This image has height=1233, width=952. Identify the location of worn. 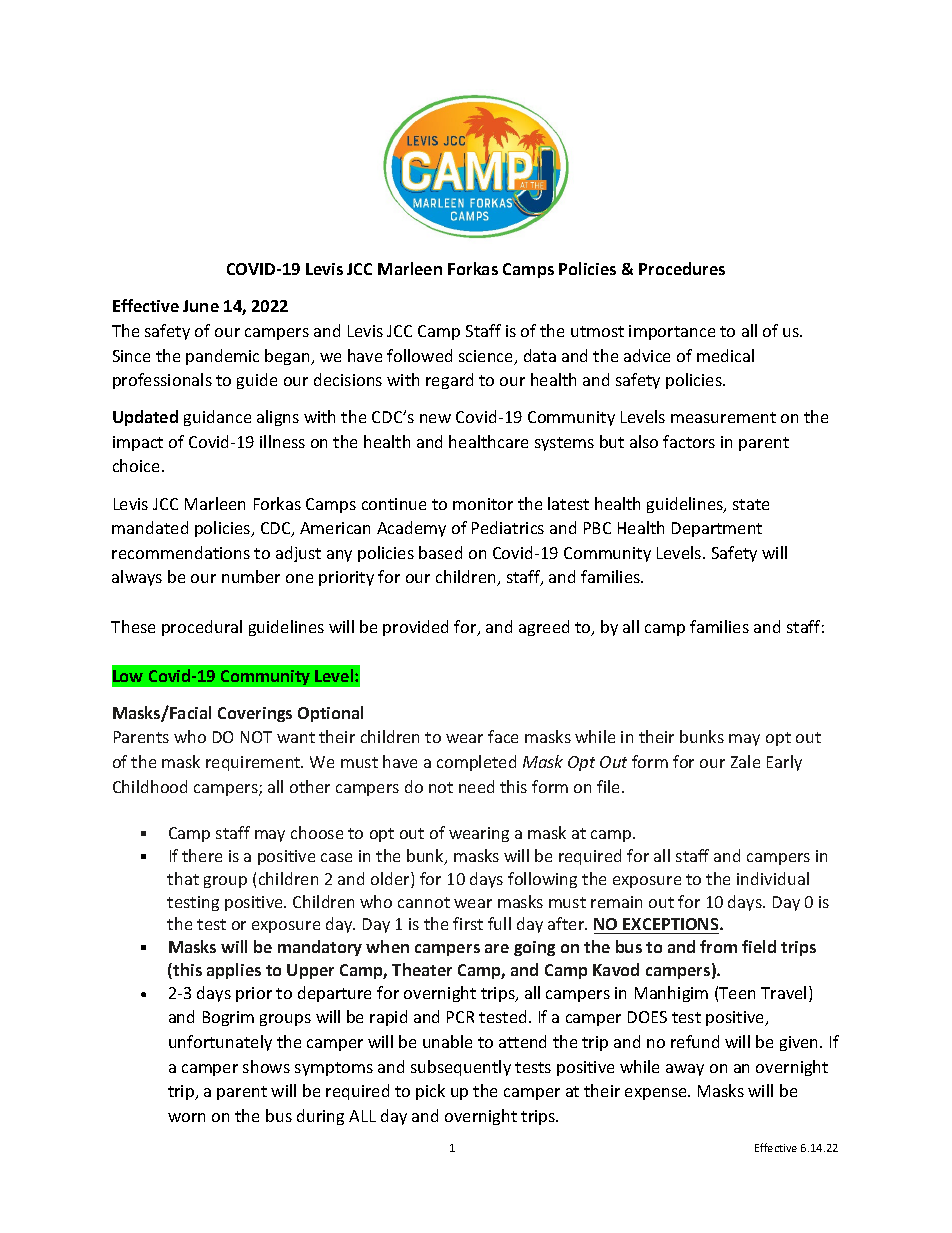
(186, 1117).
